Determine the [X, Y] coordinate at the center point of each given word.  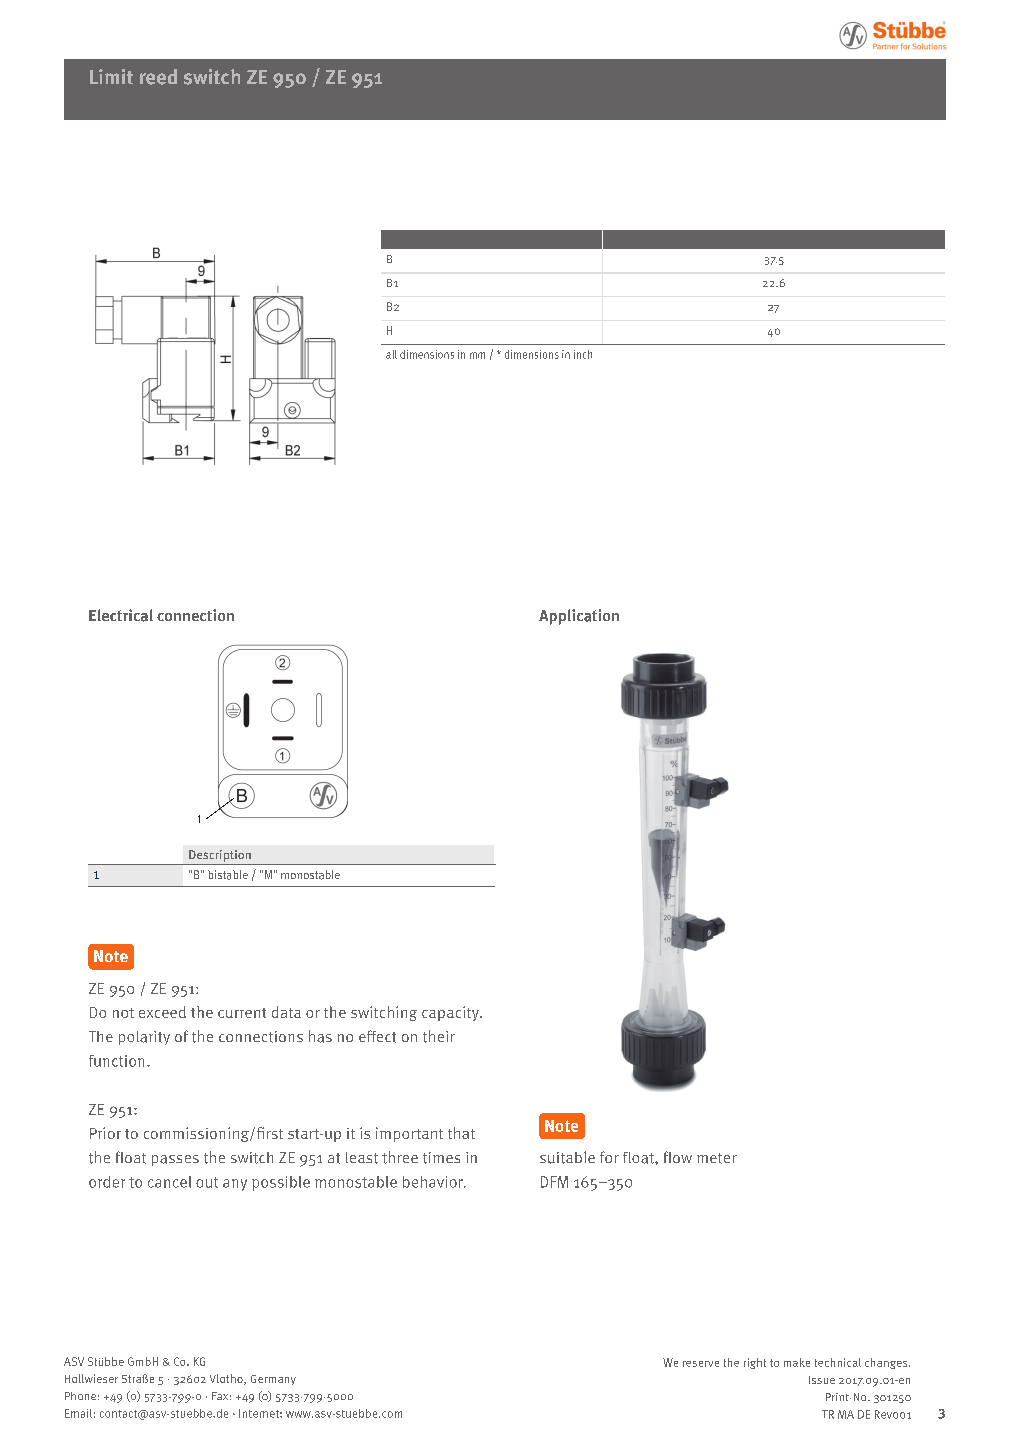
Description [220, 856]
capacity [451, 1013]
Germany [273, 1380]
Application [579, 617]
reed [158, 77]
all [391, 354]
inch [583, 354]
